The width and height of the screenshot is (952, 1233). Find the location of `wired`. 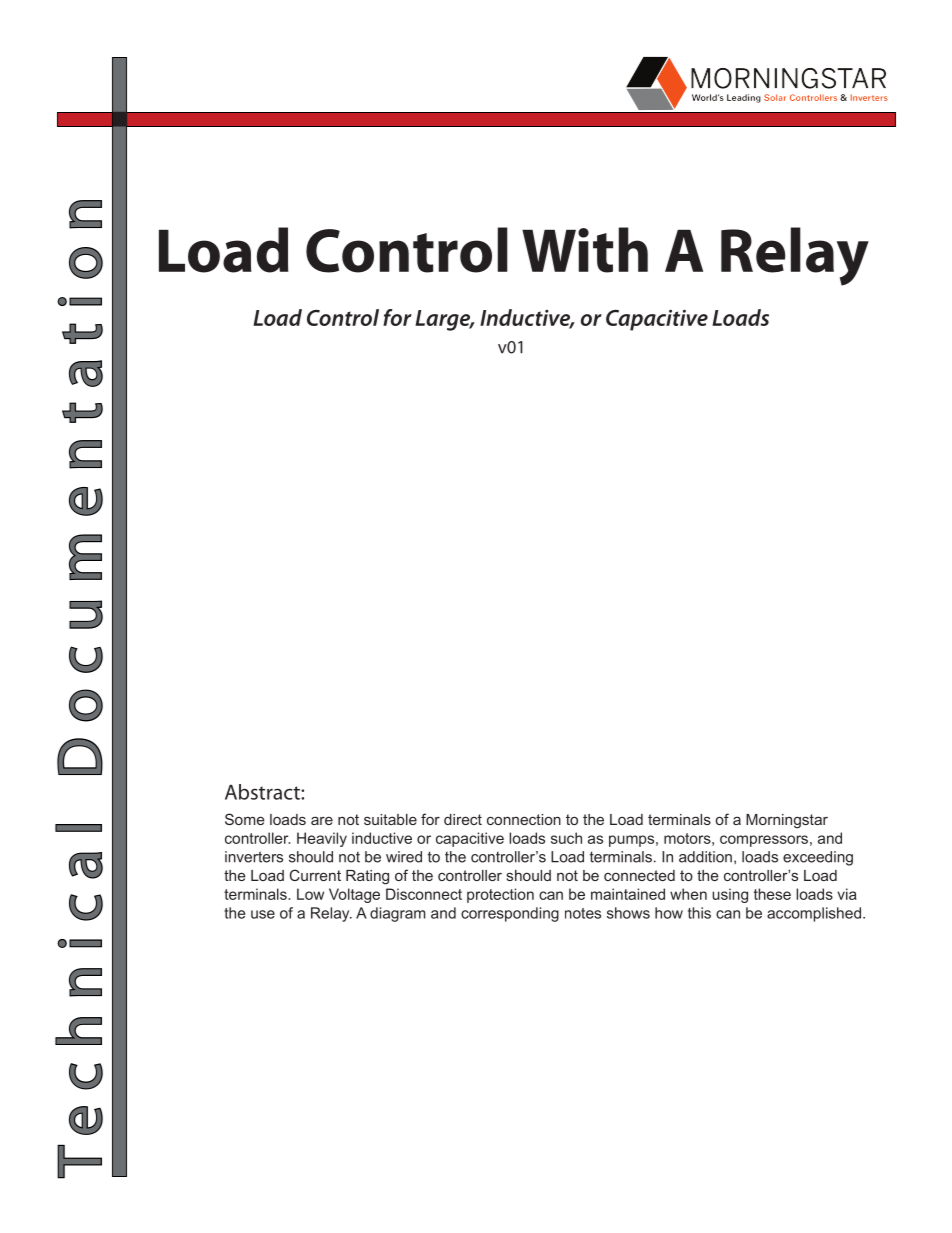

wired is located at coordinates (404, 857).
